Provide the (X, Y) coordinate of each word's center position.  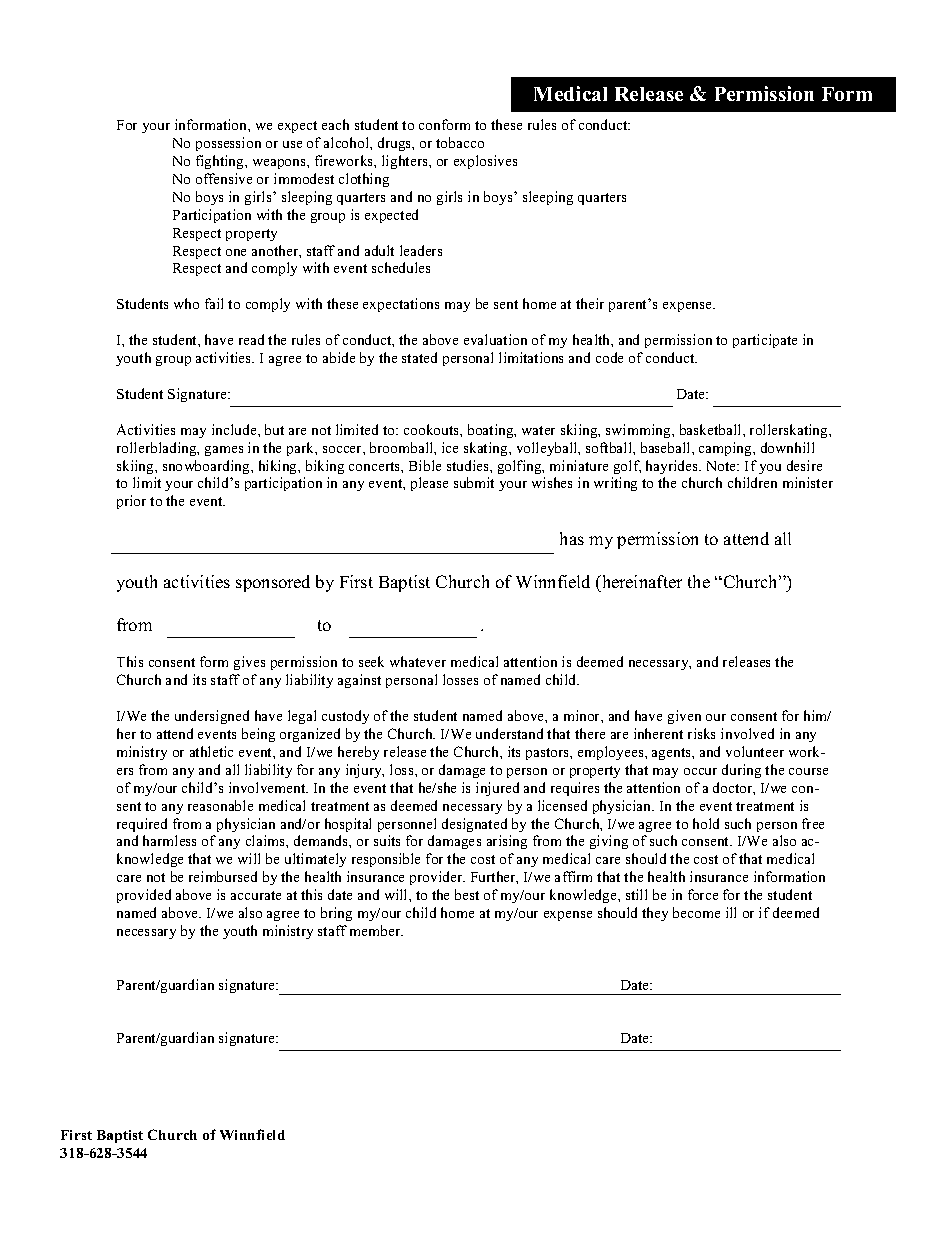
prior (131, 502)
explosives (485, 162)
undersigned (212, 717)
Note (723, 466)
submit (474, 482)
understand (509, 733)
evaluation (495, 339)
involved (747, 733)
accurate (256, 895)
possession (228, 144)
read (251, 339)
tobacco (460, 142)
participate (765, 341)
